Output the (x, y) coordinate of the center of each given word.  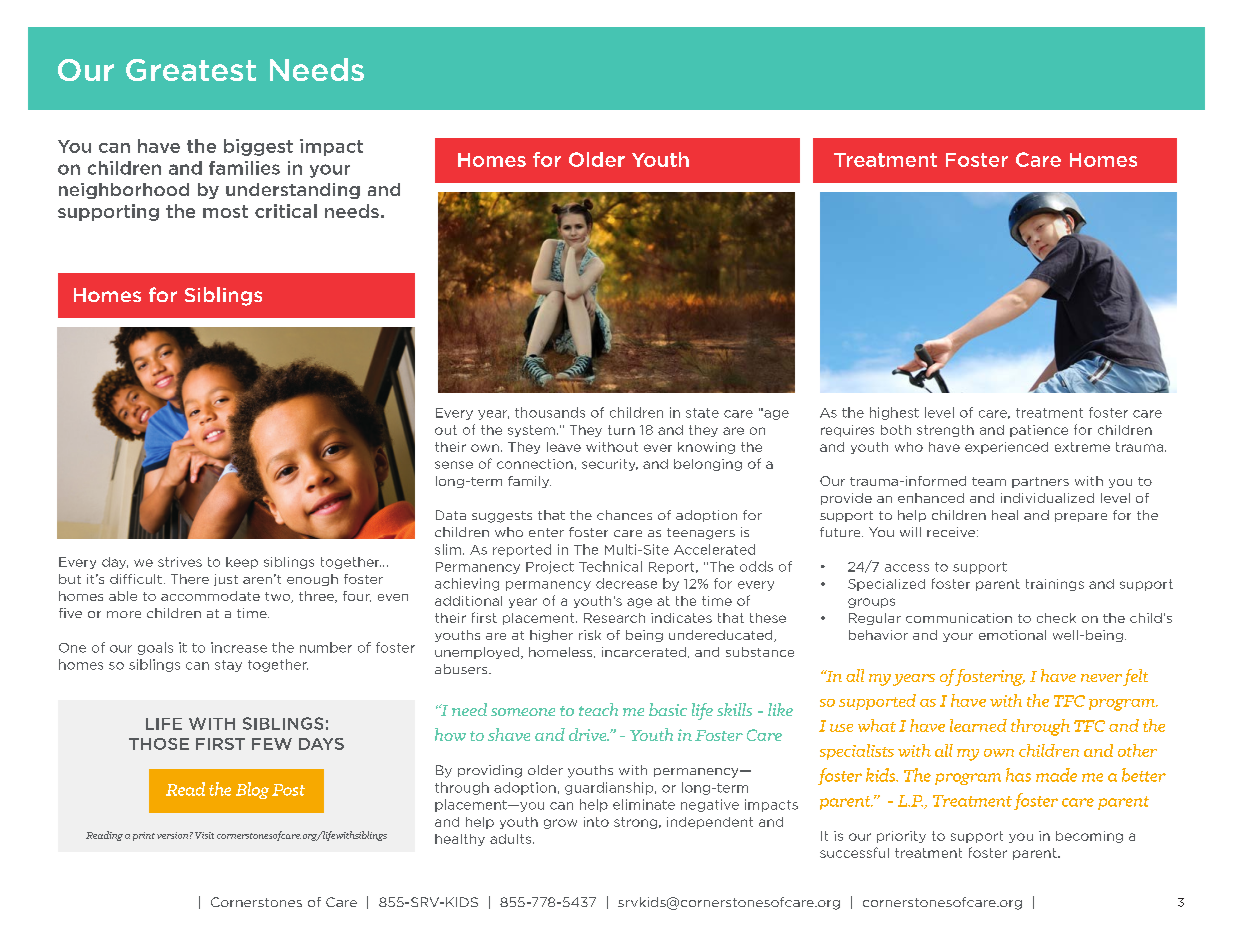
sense (454, 465)
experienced (1006, 448)
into (596, 822)
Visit (204, 835)
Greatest (191, 70)
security (610, 465)
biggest (258, 147)
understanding (293, 191)
